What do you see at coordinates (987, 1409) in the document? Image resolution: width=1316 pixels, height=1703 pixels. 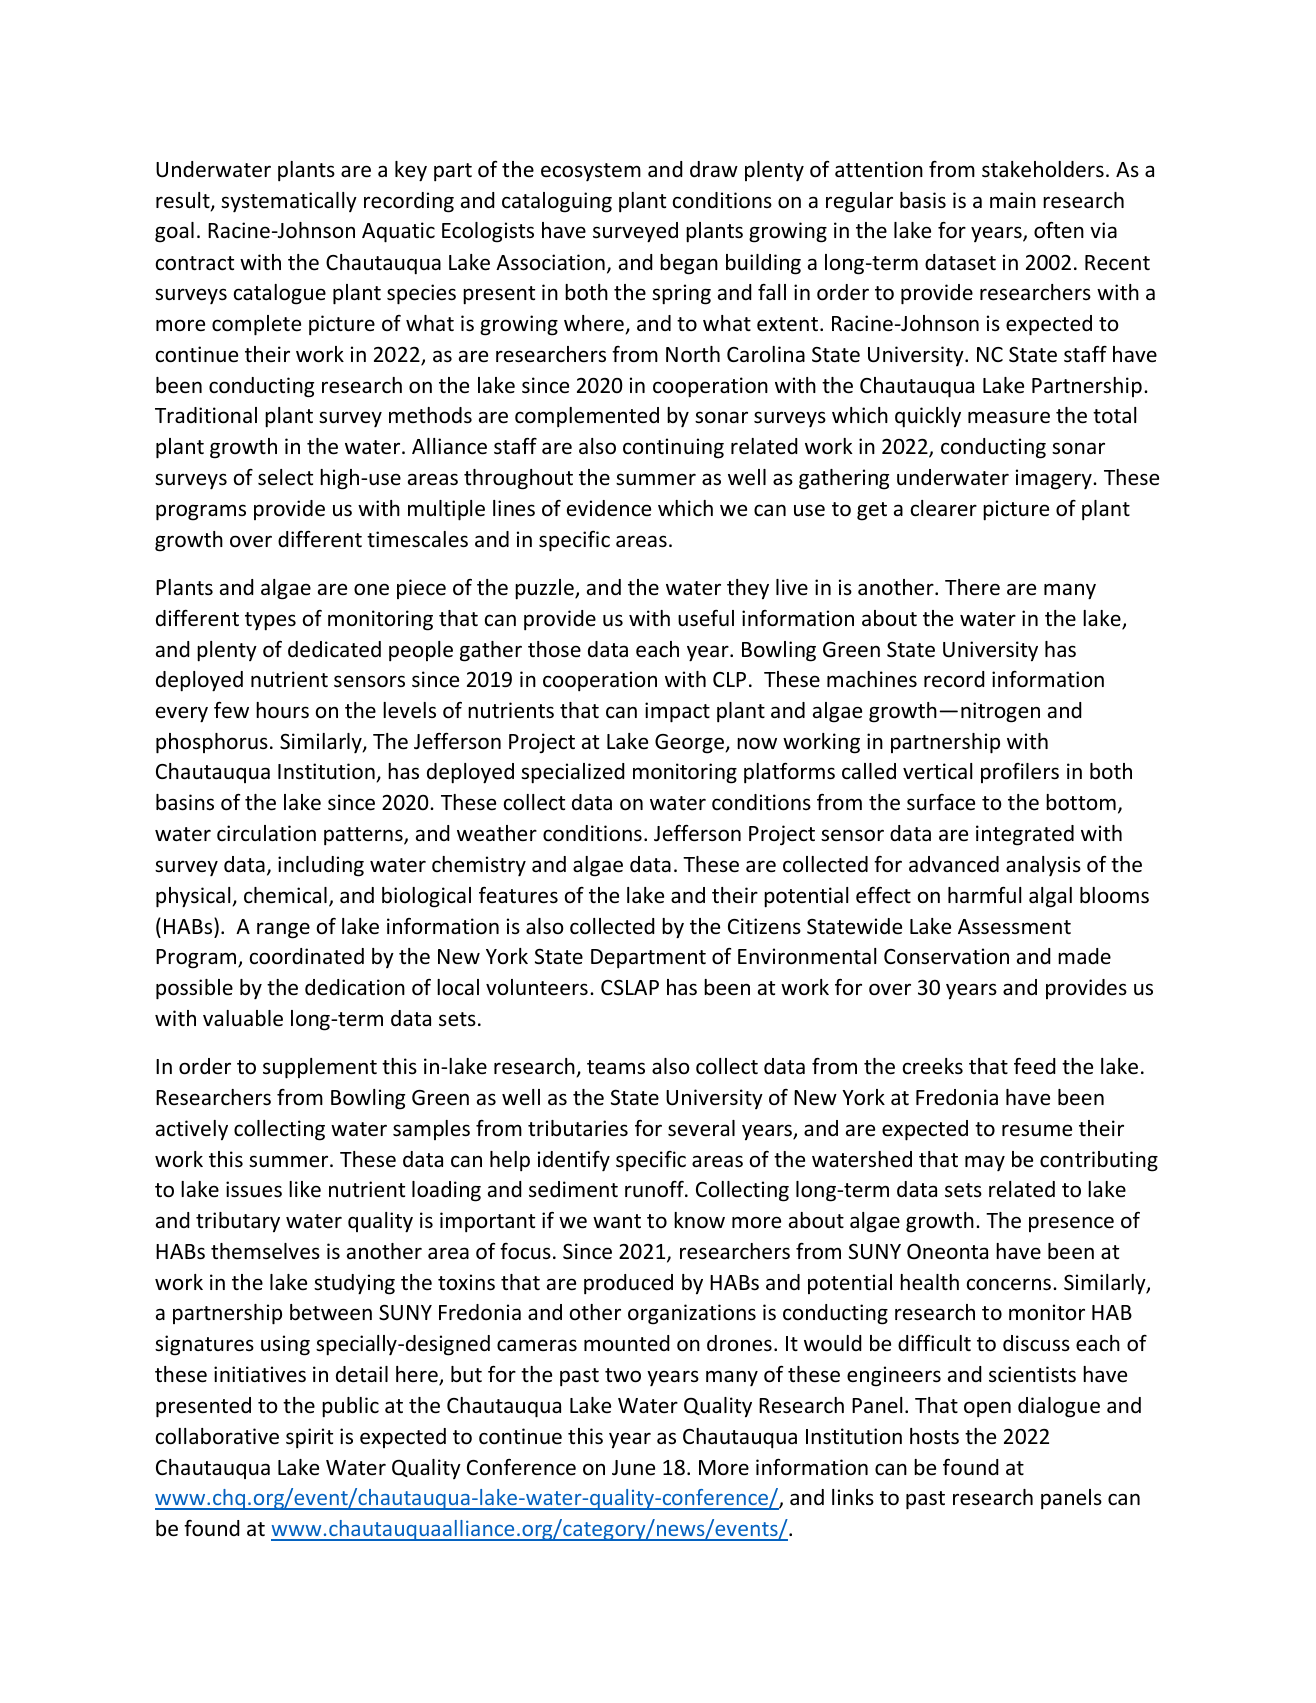 I see `open` at bounding box center [987, 1409].
